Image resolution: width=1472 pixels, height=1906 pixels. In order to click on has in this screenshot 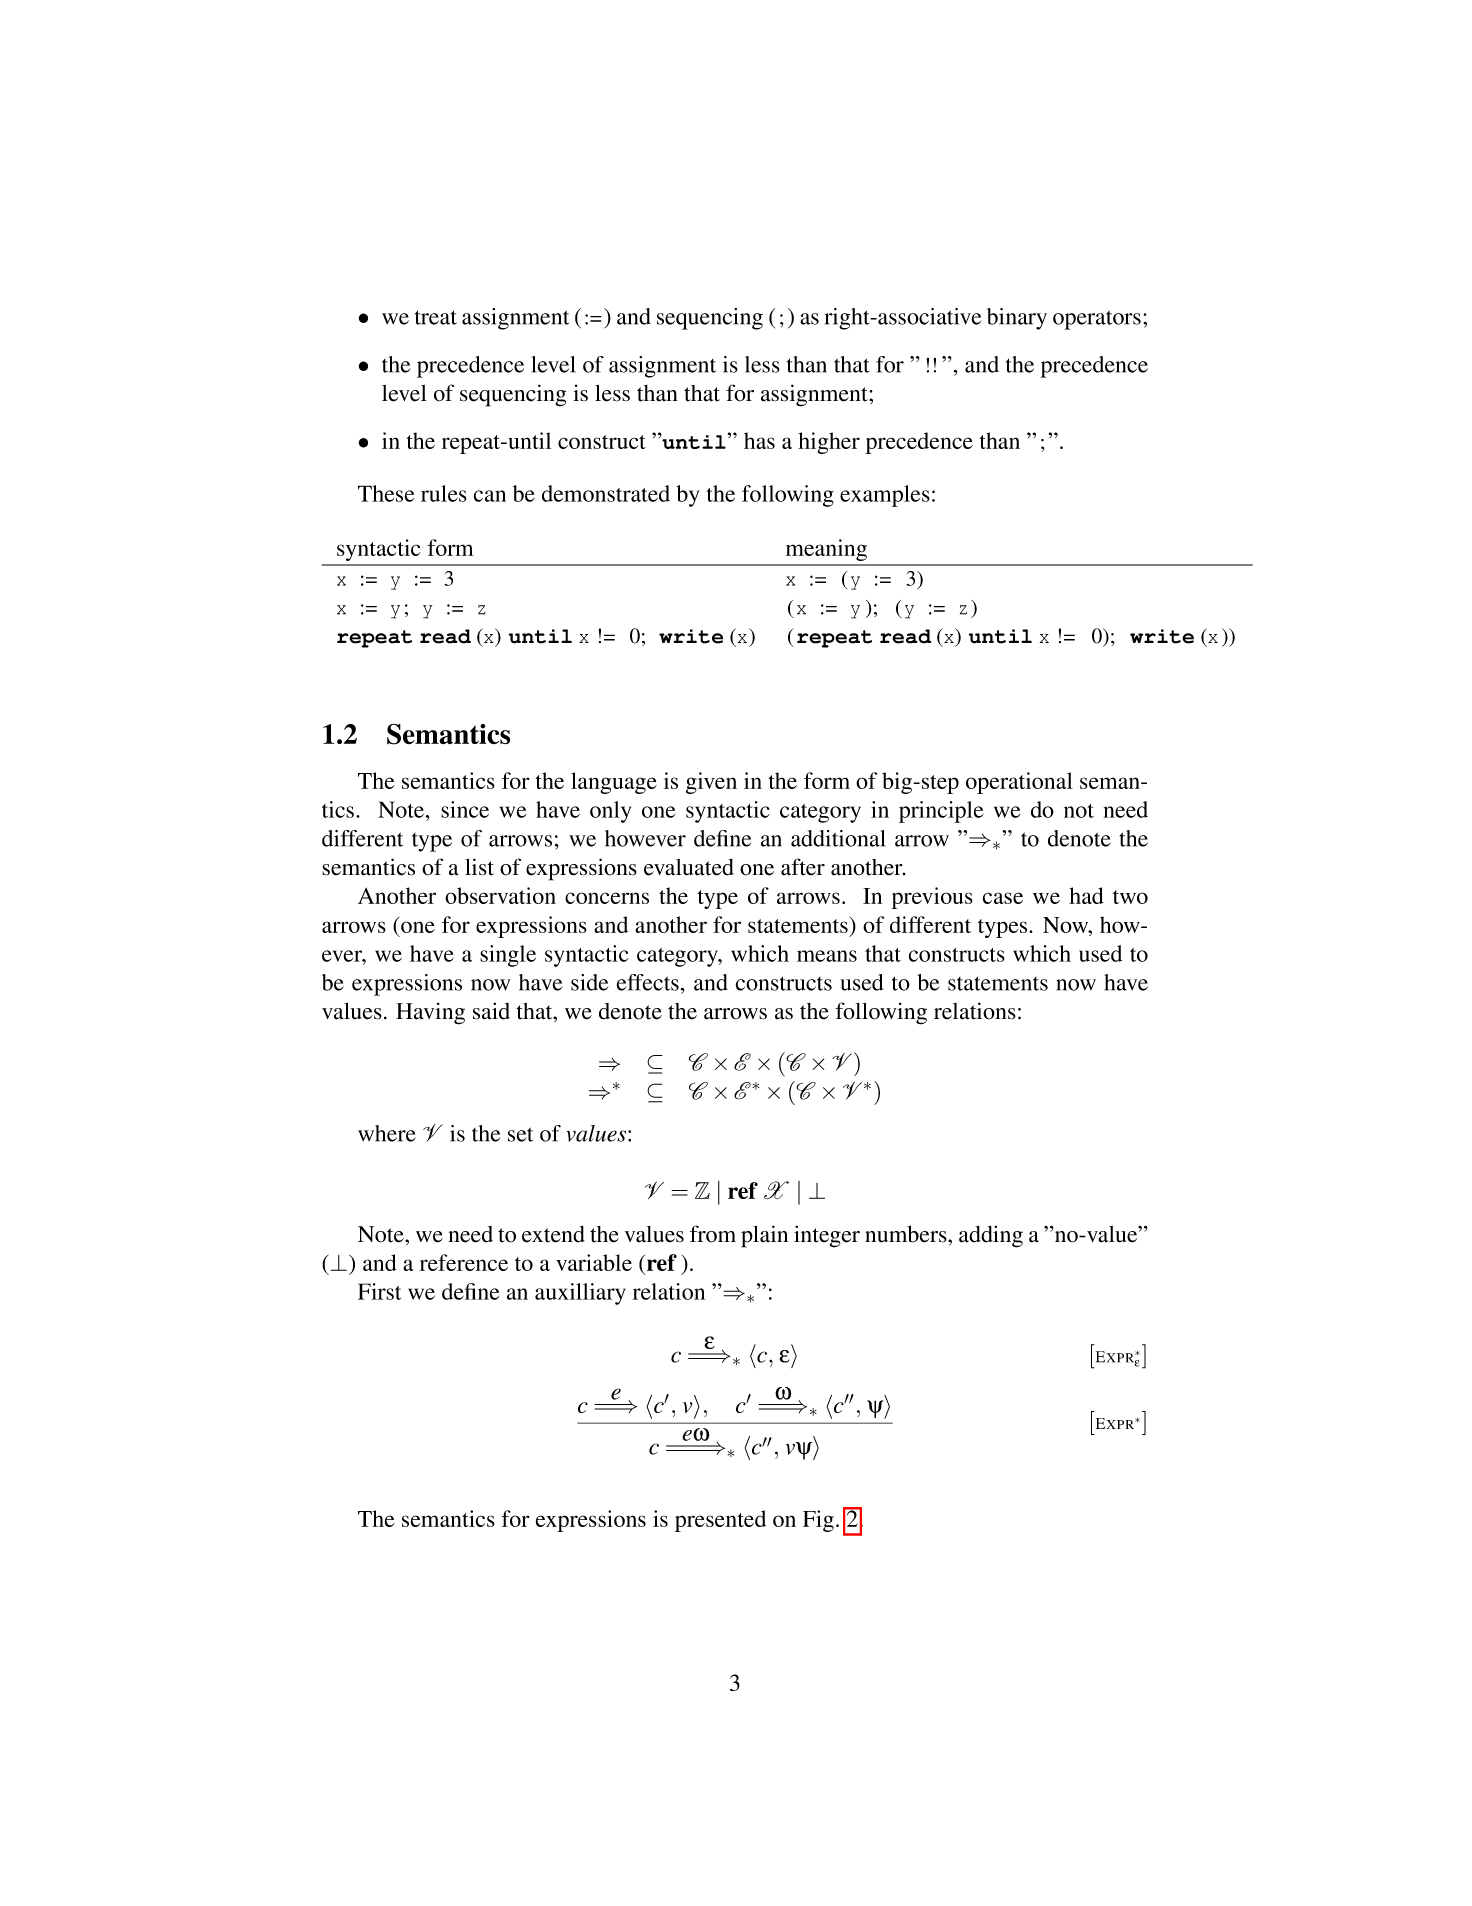, I will do `click(759, 440)`.
